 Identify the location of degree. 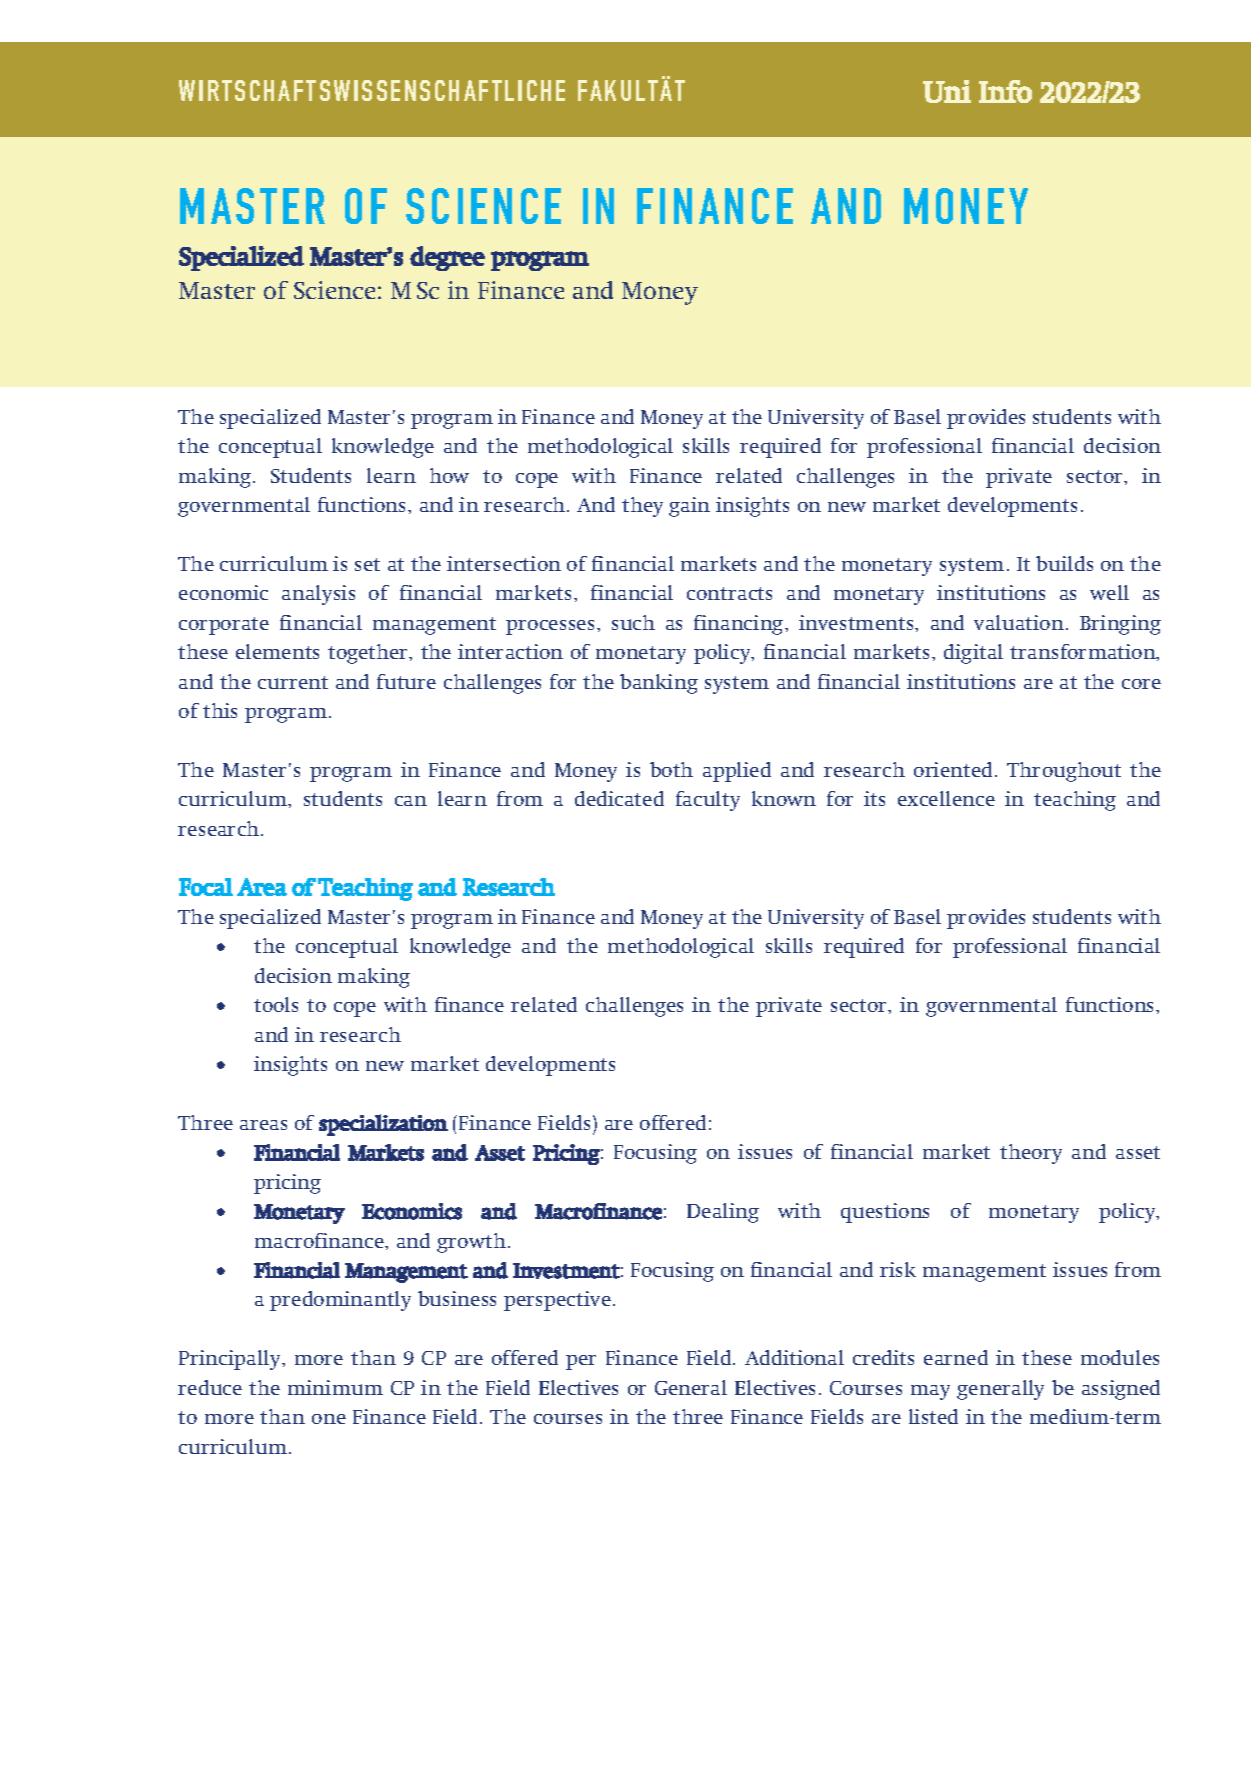
(447, 258).
